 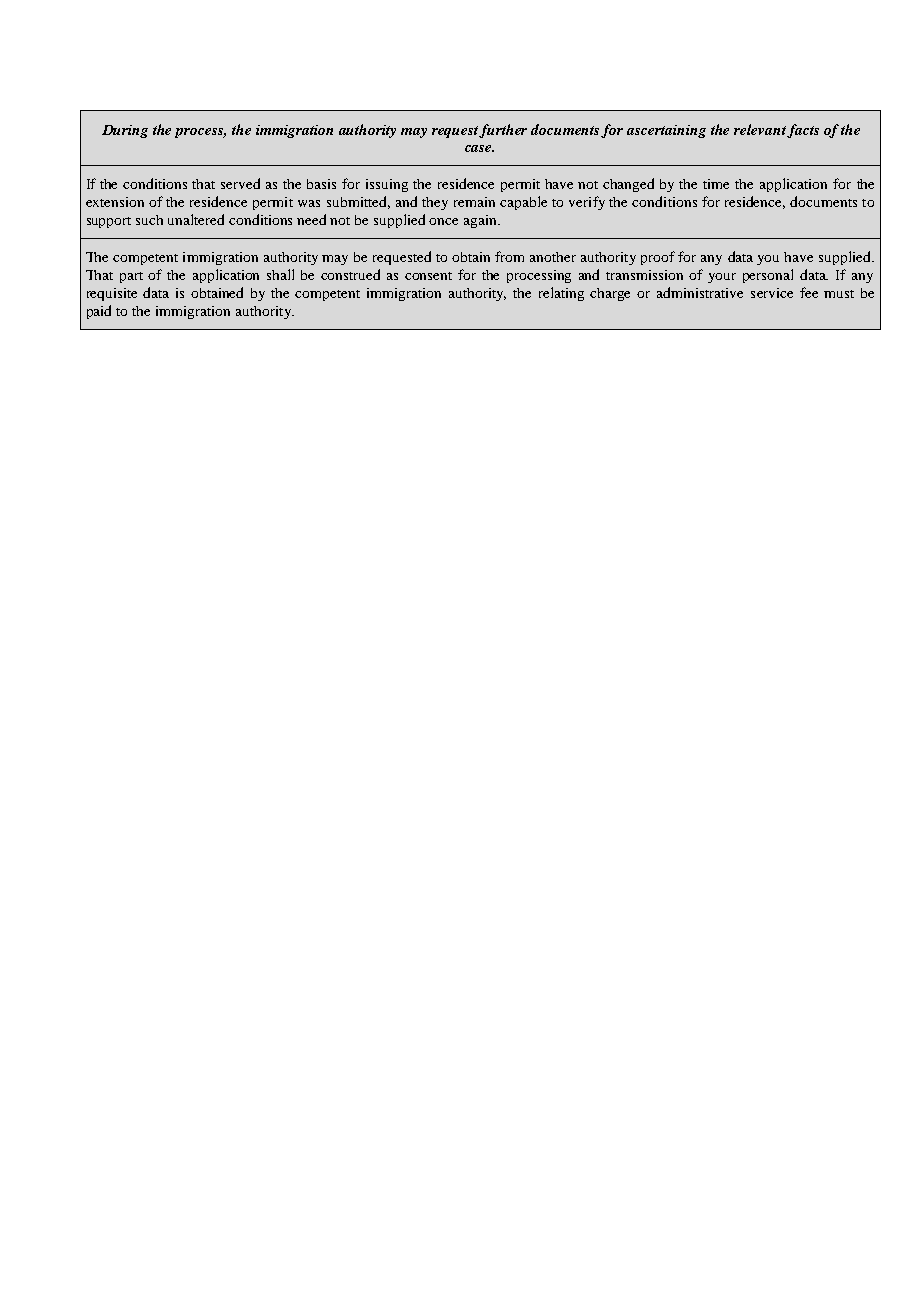 I want to click on further, so click(x=503, y=131).
